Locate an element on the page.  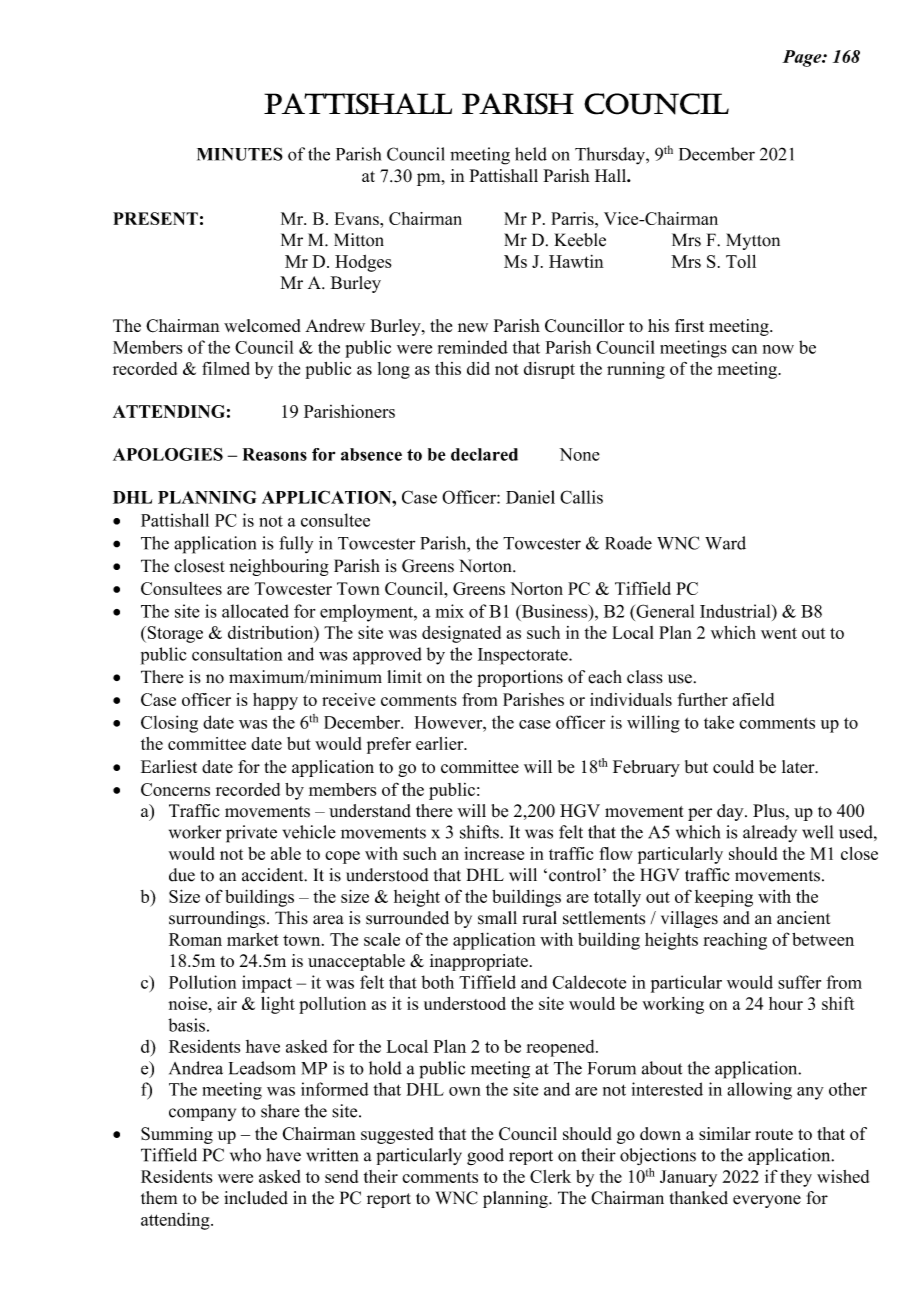
Daniel is located at coordinates (530, 497).
